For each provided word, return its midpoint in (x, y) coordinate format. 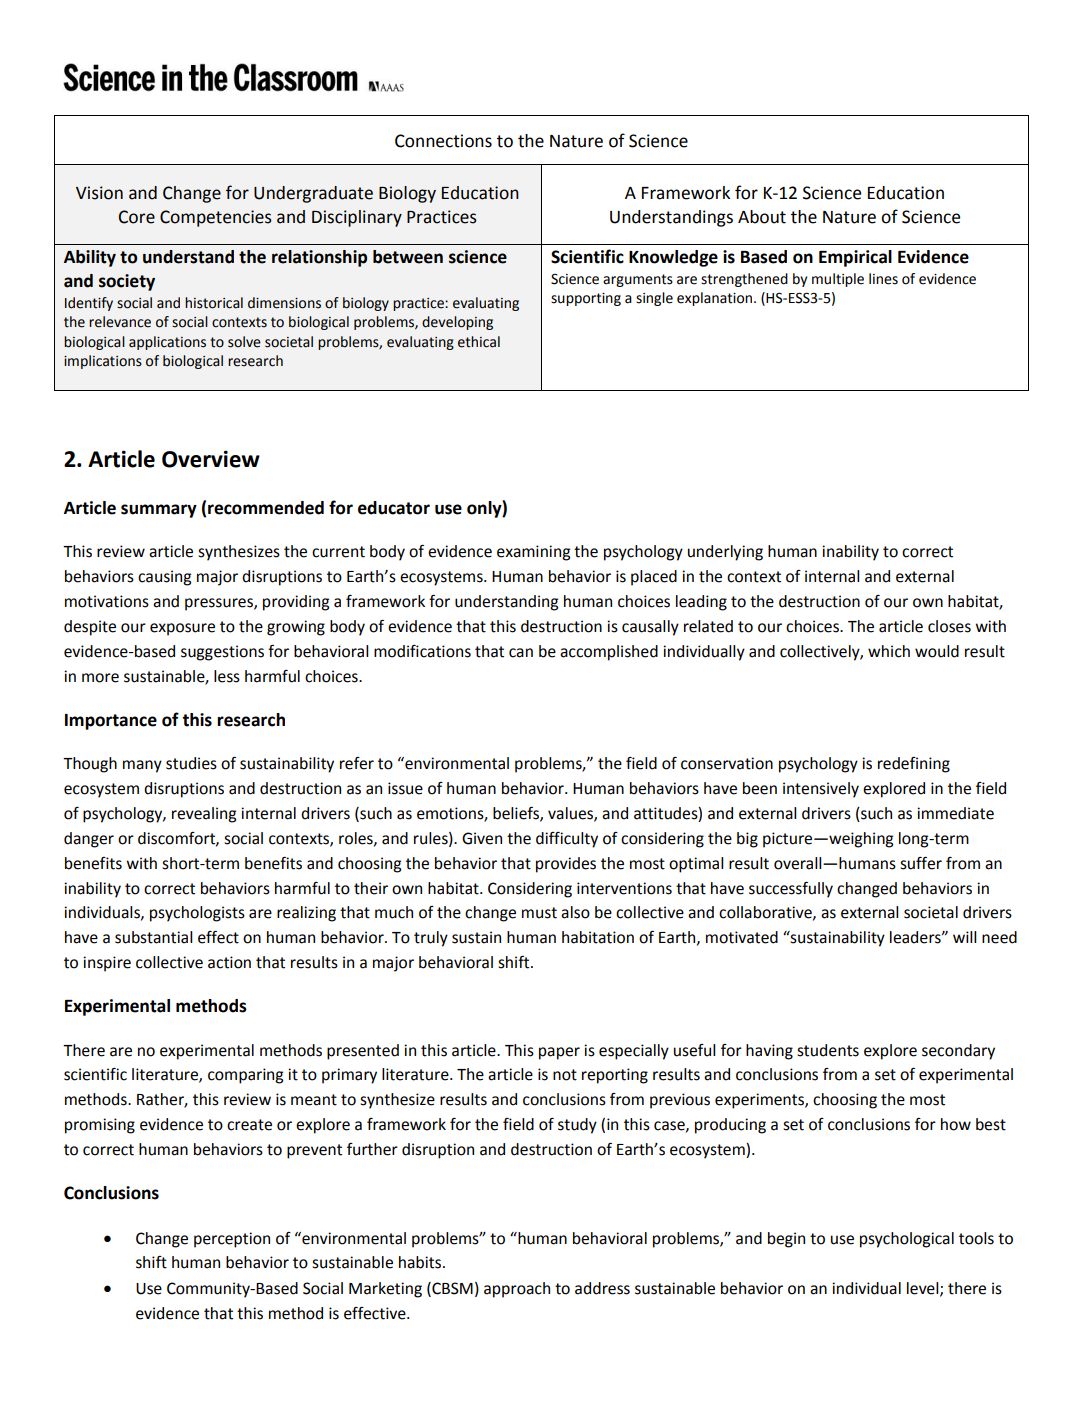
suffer (921, 863)
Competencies (216, 218)
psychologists (197, 914)
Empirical (855, 258)
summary (159, 511)
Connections (443, 141)
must (539, 913)
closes (949, 626)
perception (232, 1240)
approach (517, 1290)
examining (533, 553)
